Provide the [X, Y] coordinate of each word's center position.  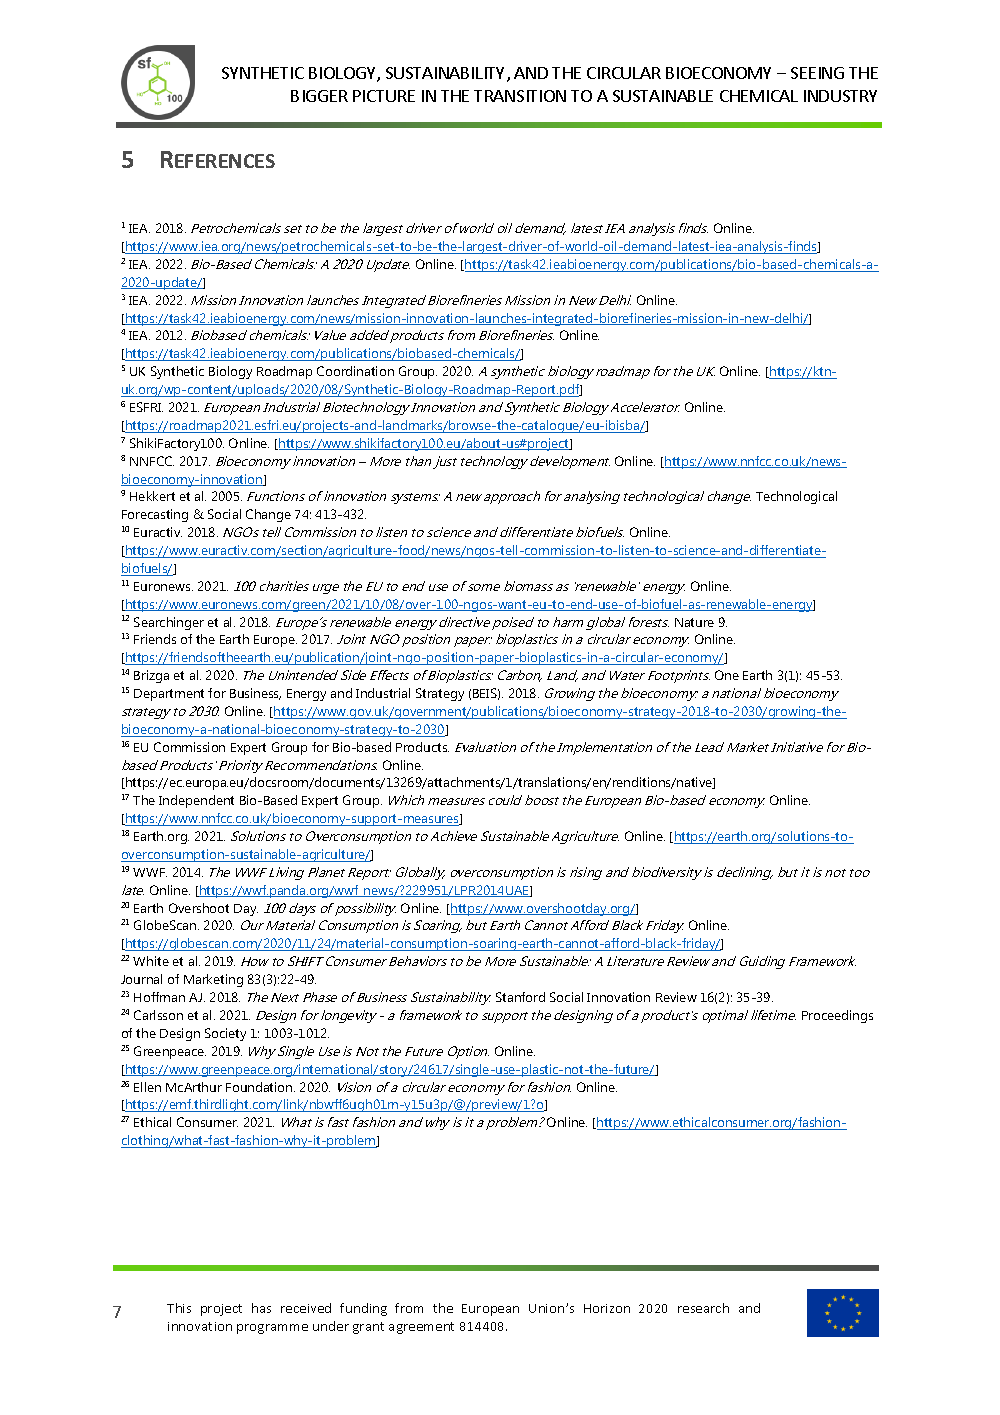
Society [225, 1034]
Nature [694, 622]
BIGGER [319, 96]
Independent [196, 801]
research [703, 1308]
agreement [421, 1328]
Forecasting [155, 515]
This [179, 1308]
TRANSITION [520, 96]
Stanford [520, 997]
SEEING [817, 73]
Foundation [260, 1087]
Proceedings [837, 1016]
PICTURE [384, 96]
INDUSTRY [840, 96]
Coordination [355, 371]
